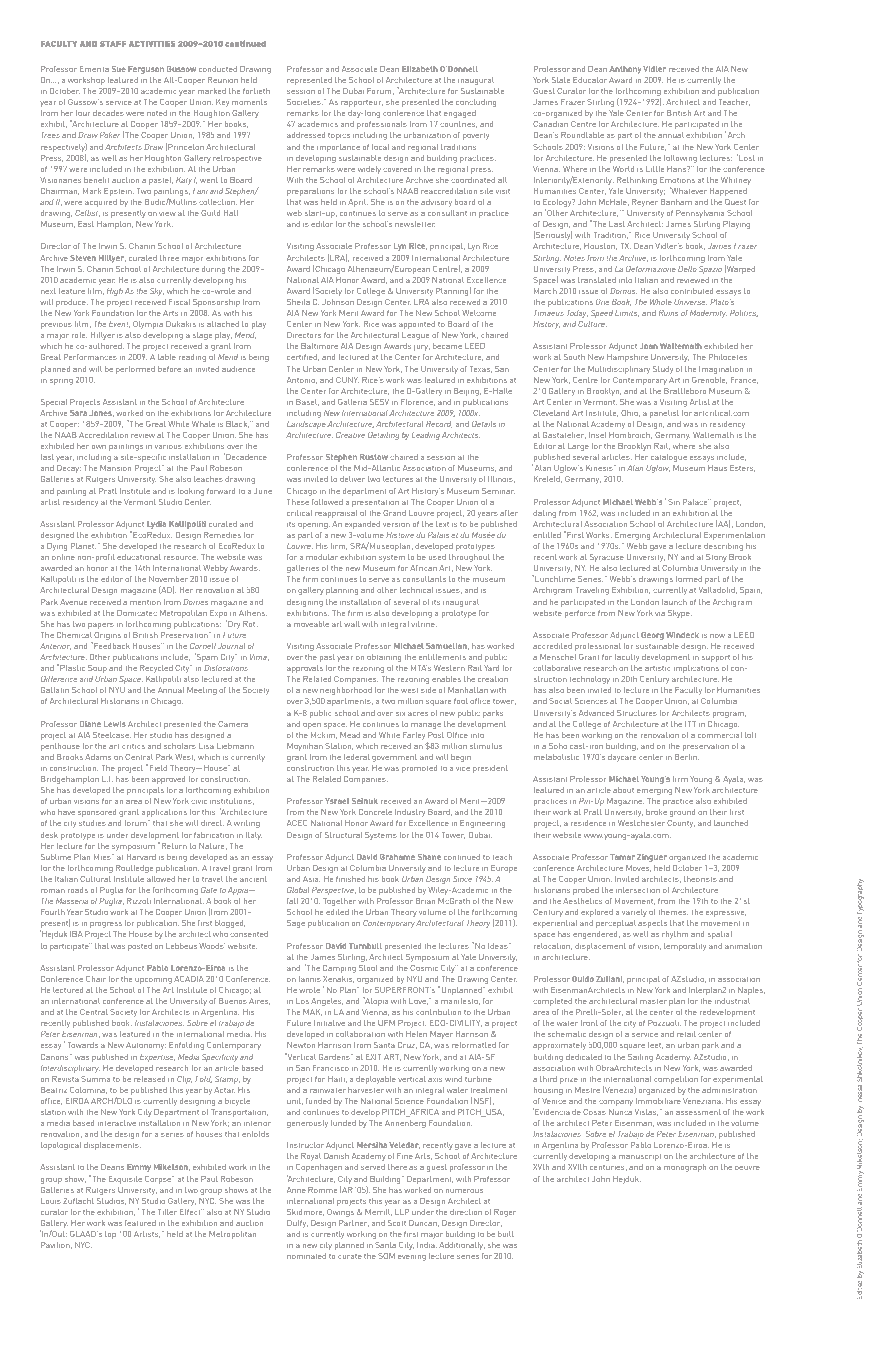 This screenshot has width=887, height=1372. What do you see at coordinates (115, 468) in the screenshot?
I see `Mansion` at bounding box center [115, 468].
